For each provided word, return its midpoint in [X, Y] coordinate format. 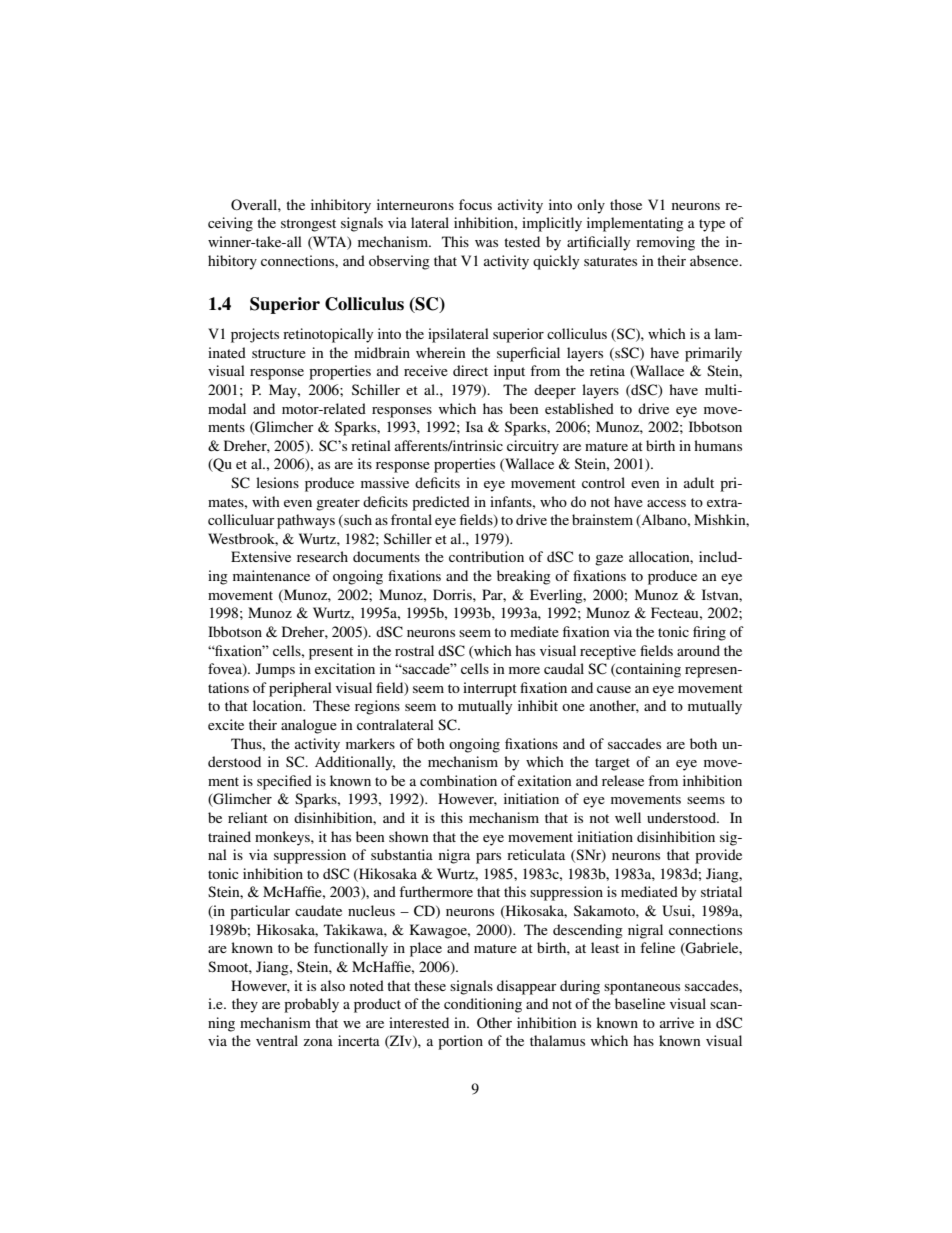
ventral [277, 1040]
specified [284, 782]
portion [460, 1042]
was [486, 243]
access [666, 503]
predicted [441, 503]
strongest [308, 225]
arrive [677, 1022]
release [623, 780]
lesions [277, 482]
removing [665, 243]
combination [458, 780]
